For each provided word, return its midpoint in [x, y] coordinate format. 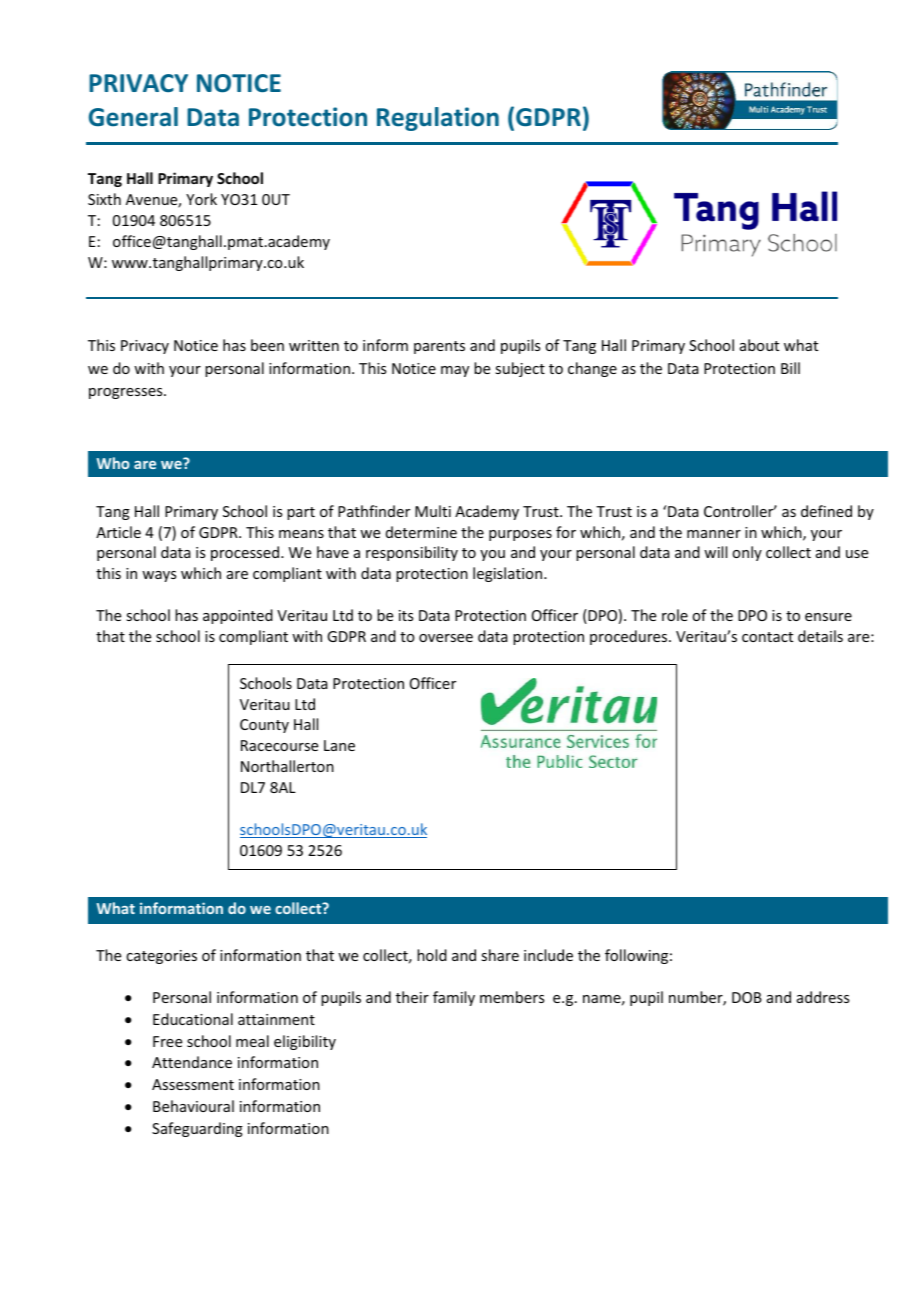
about [759, 345]
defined [826, 511]
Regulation [438, 119]
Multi [433, 511]
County [264, 726]
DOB [747, 997]
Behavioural [193, 1106]
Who [113, 463]
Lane [339, 745]
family [454, 998]
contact [767, 637]
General [133, 117]
